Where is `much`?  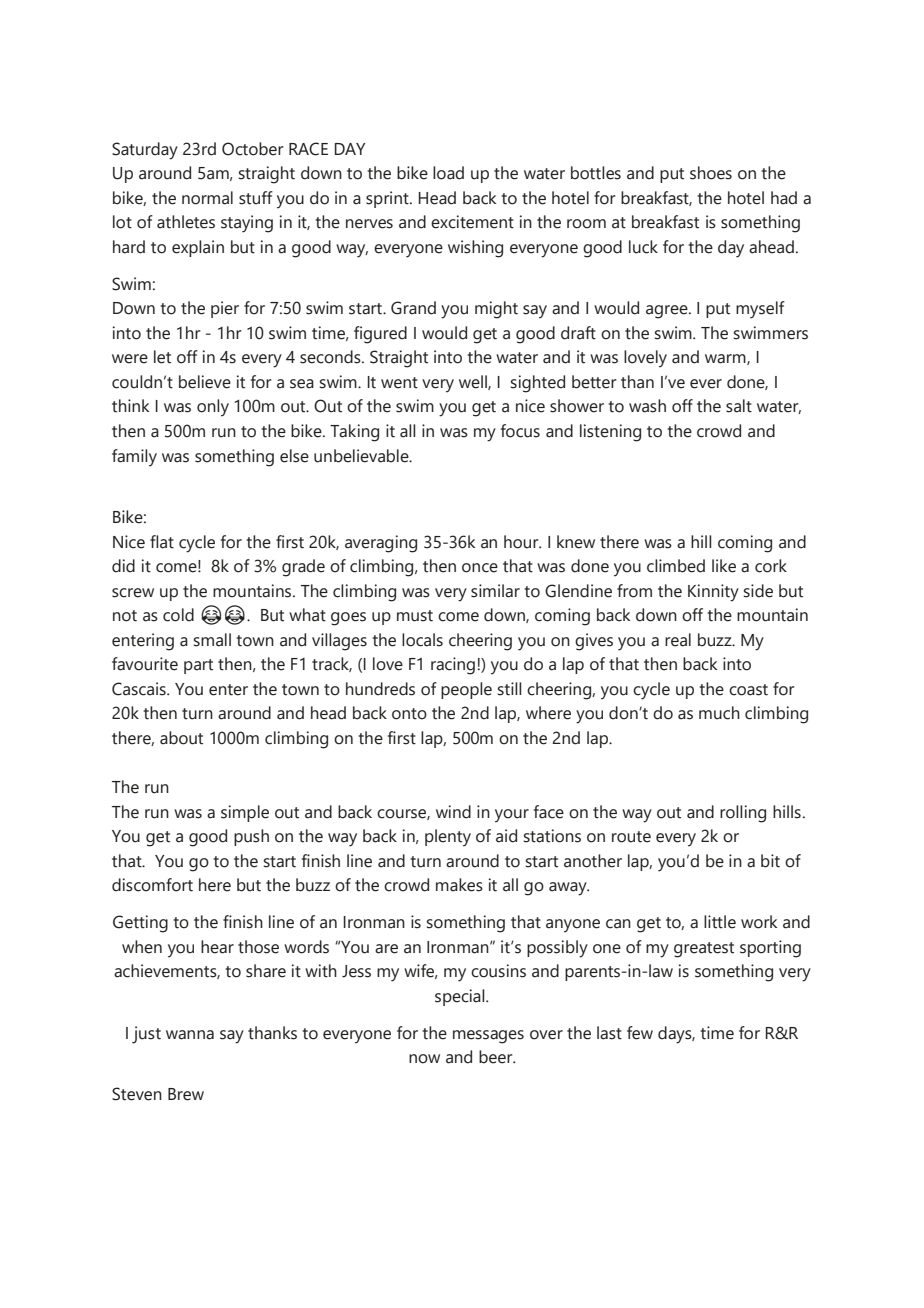
much is located at coordinates (719, 713).
